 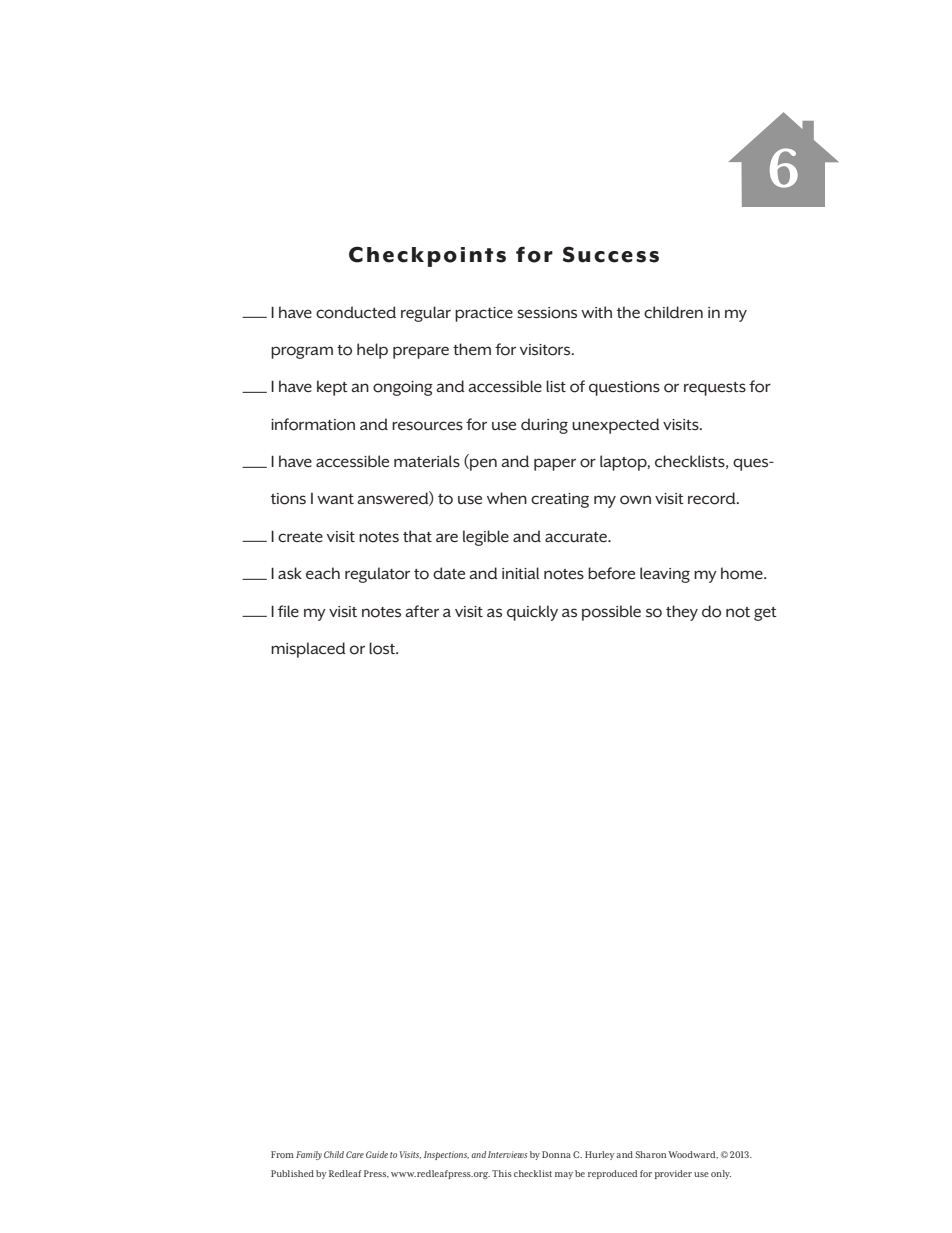 What do you see at coordinates (323, 573) in the page?
I see `each` at bounding box center [323, 573].
